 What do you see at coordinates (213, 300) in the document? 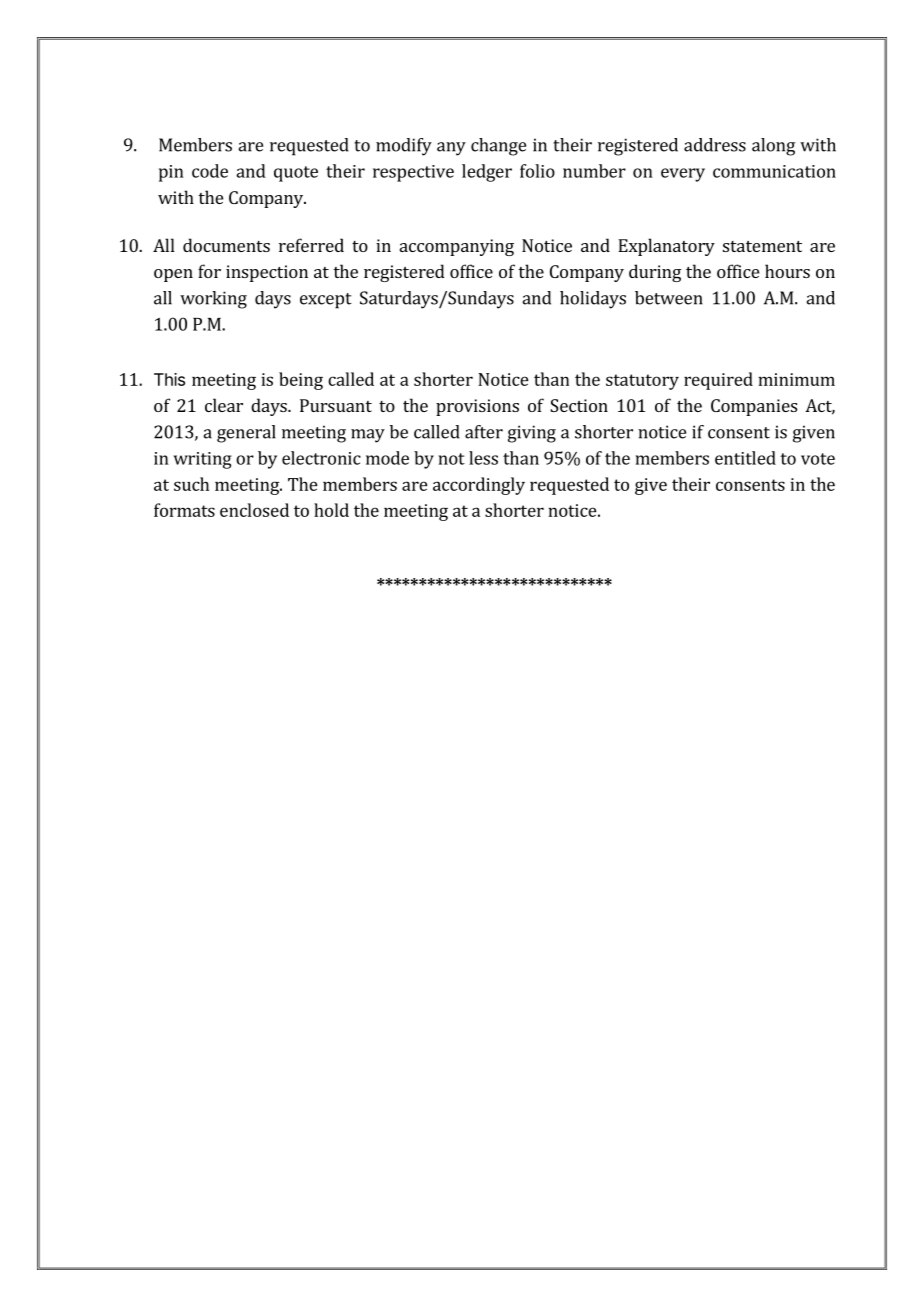
I see `working` at bounding box center [213, 300].
